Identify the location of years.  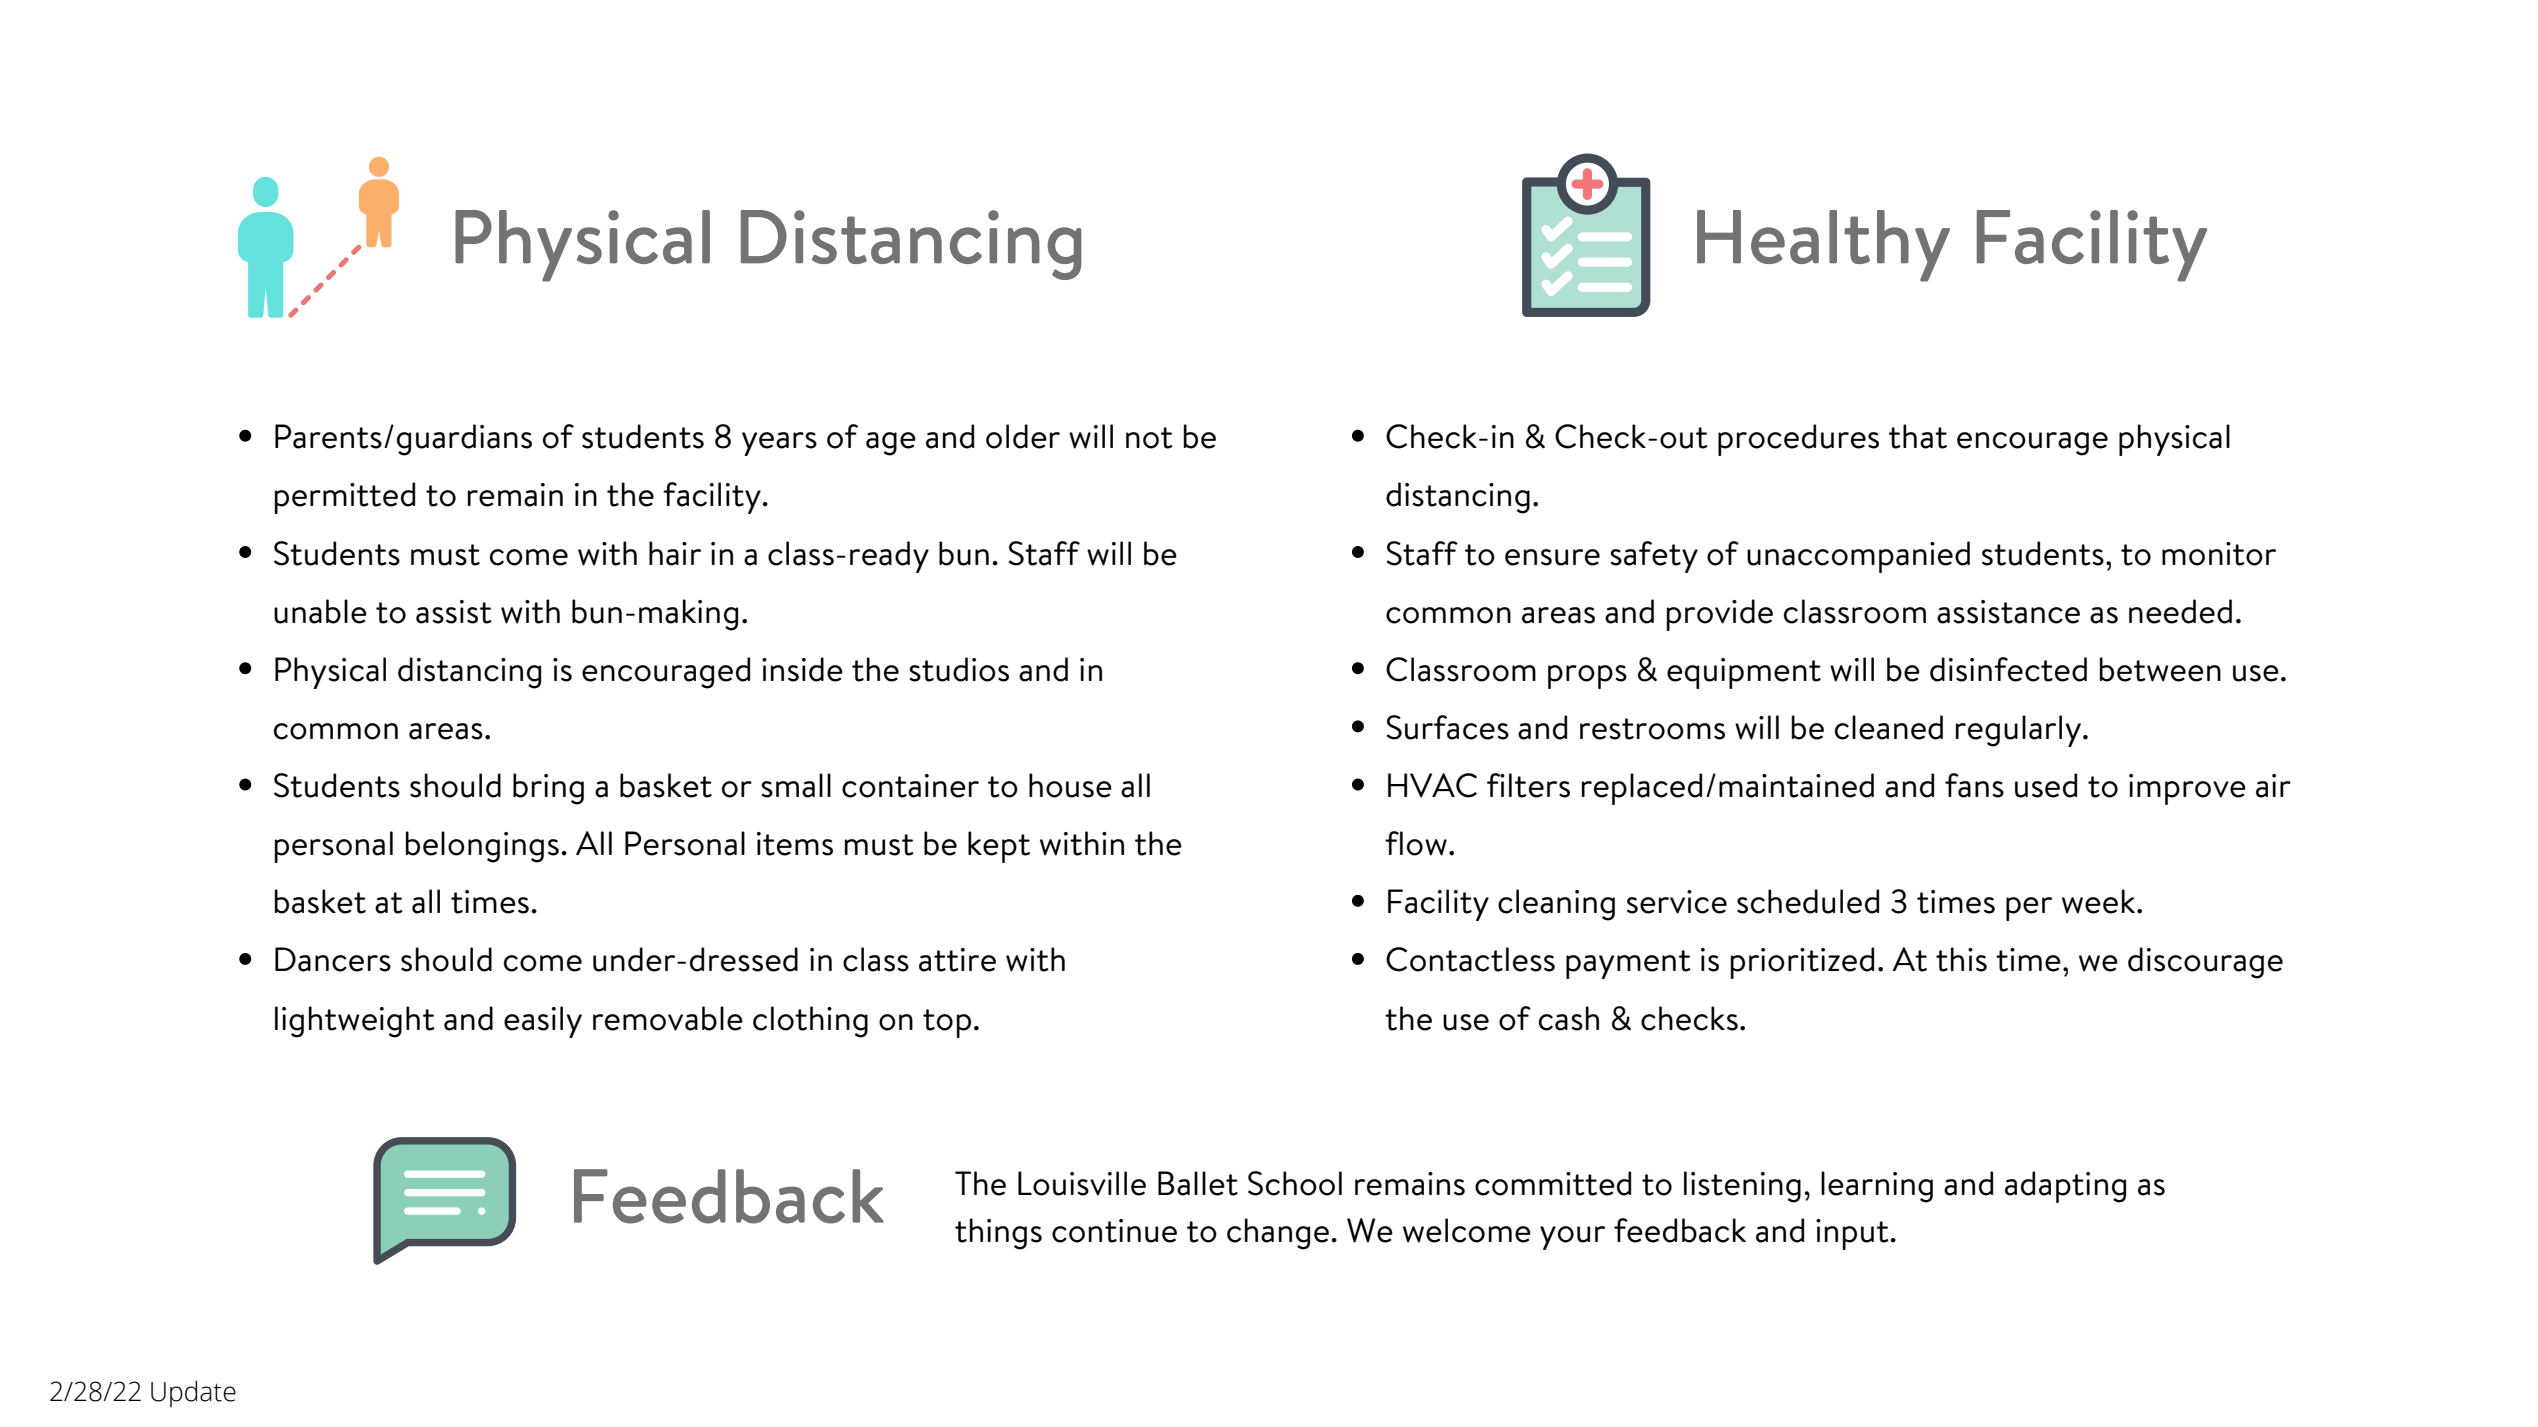
(779, 444).
